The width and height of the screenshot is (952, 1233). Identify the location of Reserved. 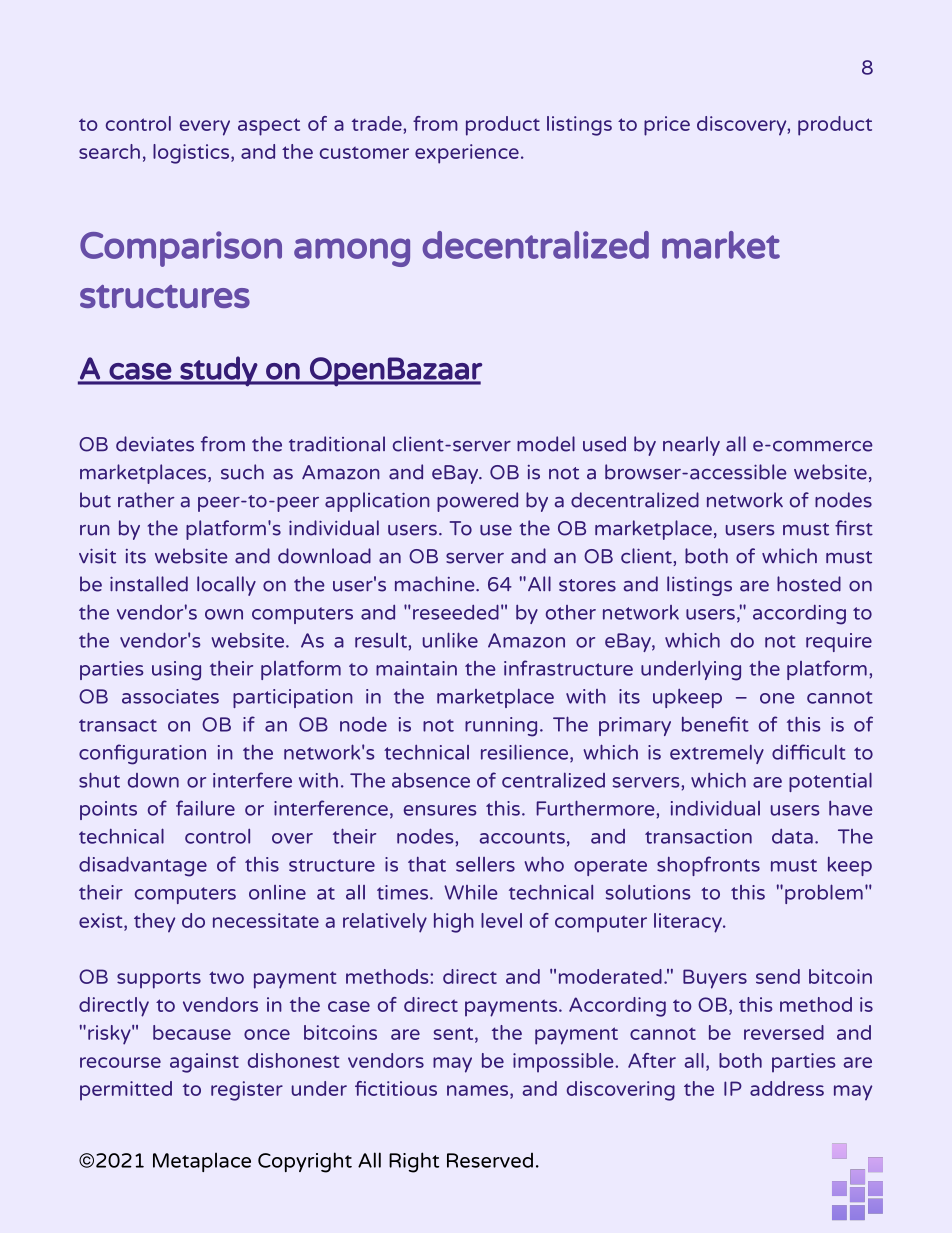
(490, 1160).
